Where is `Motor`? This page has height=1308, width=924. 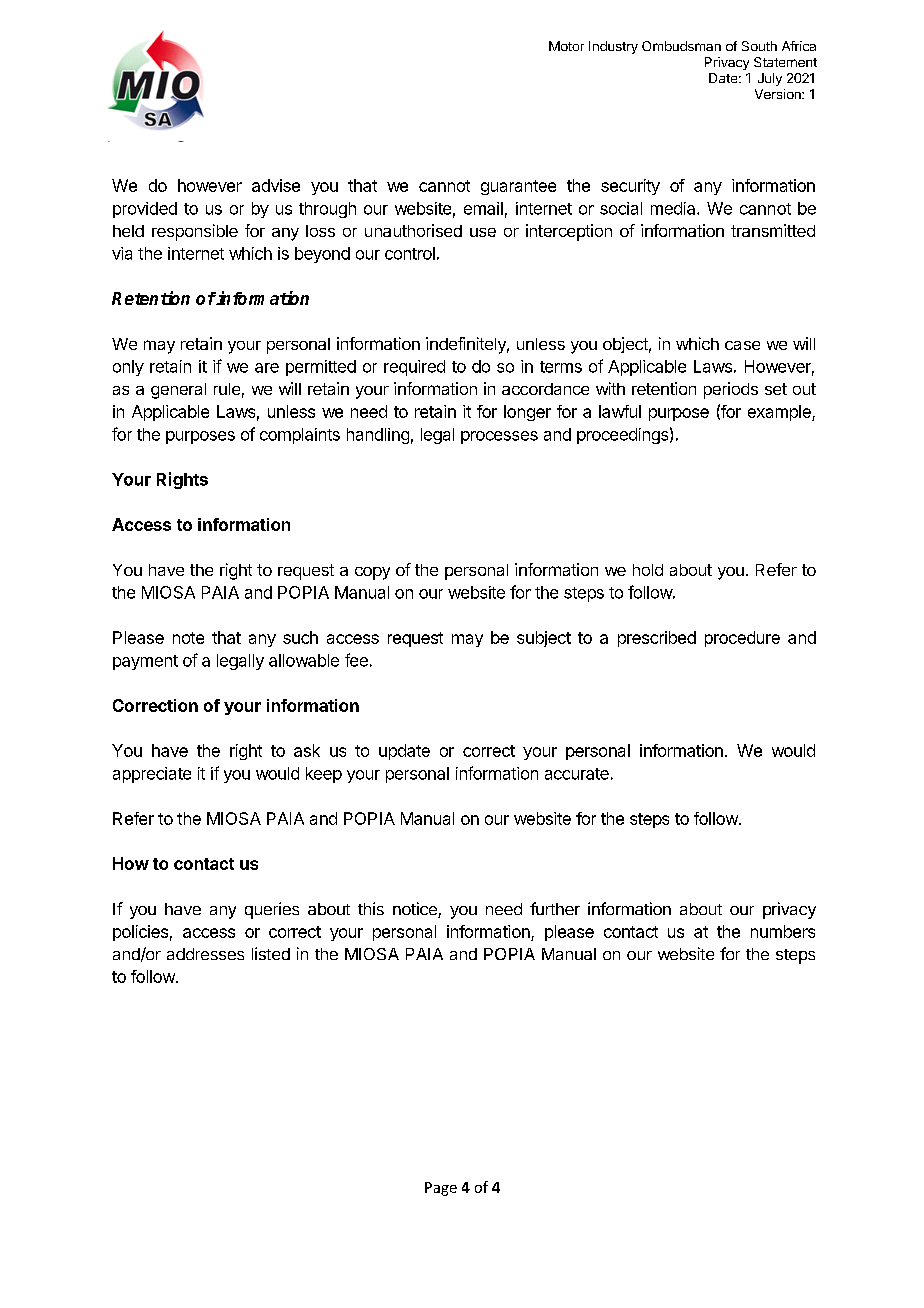 Motor is located at coordinates (566, 46).
